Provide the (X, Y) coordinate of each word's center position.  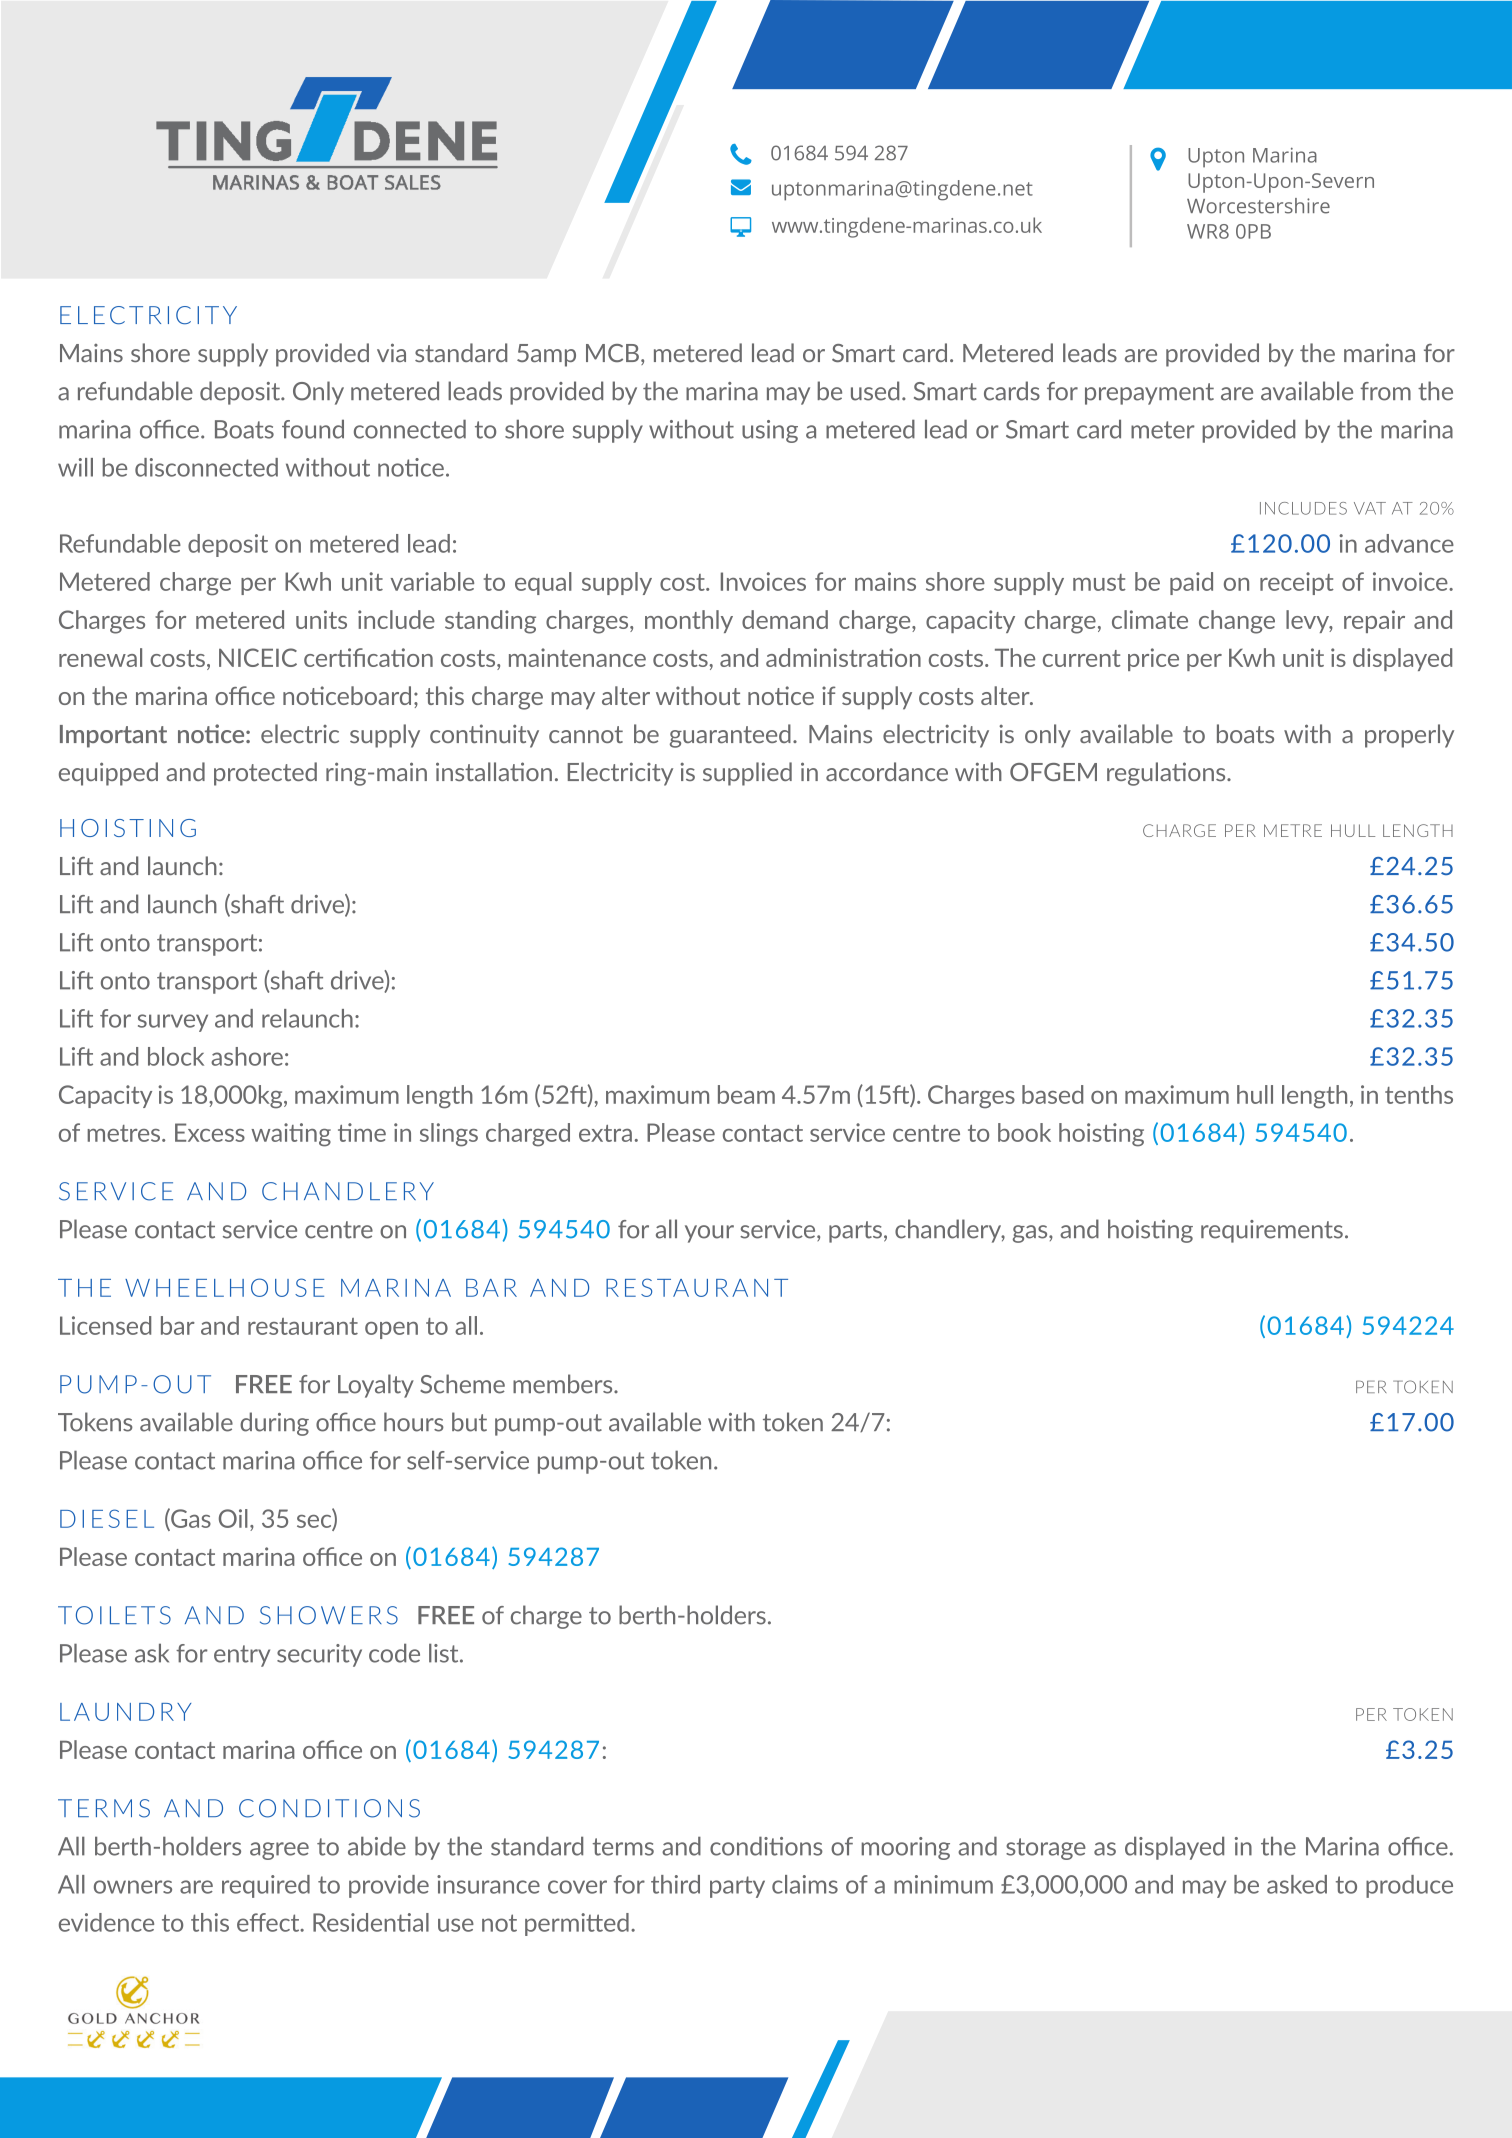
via (391, 352)
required (266, 1886)
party (737, 1887)
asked (1297, 1884)
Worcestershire (1258, 206)
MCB (612, 353)
